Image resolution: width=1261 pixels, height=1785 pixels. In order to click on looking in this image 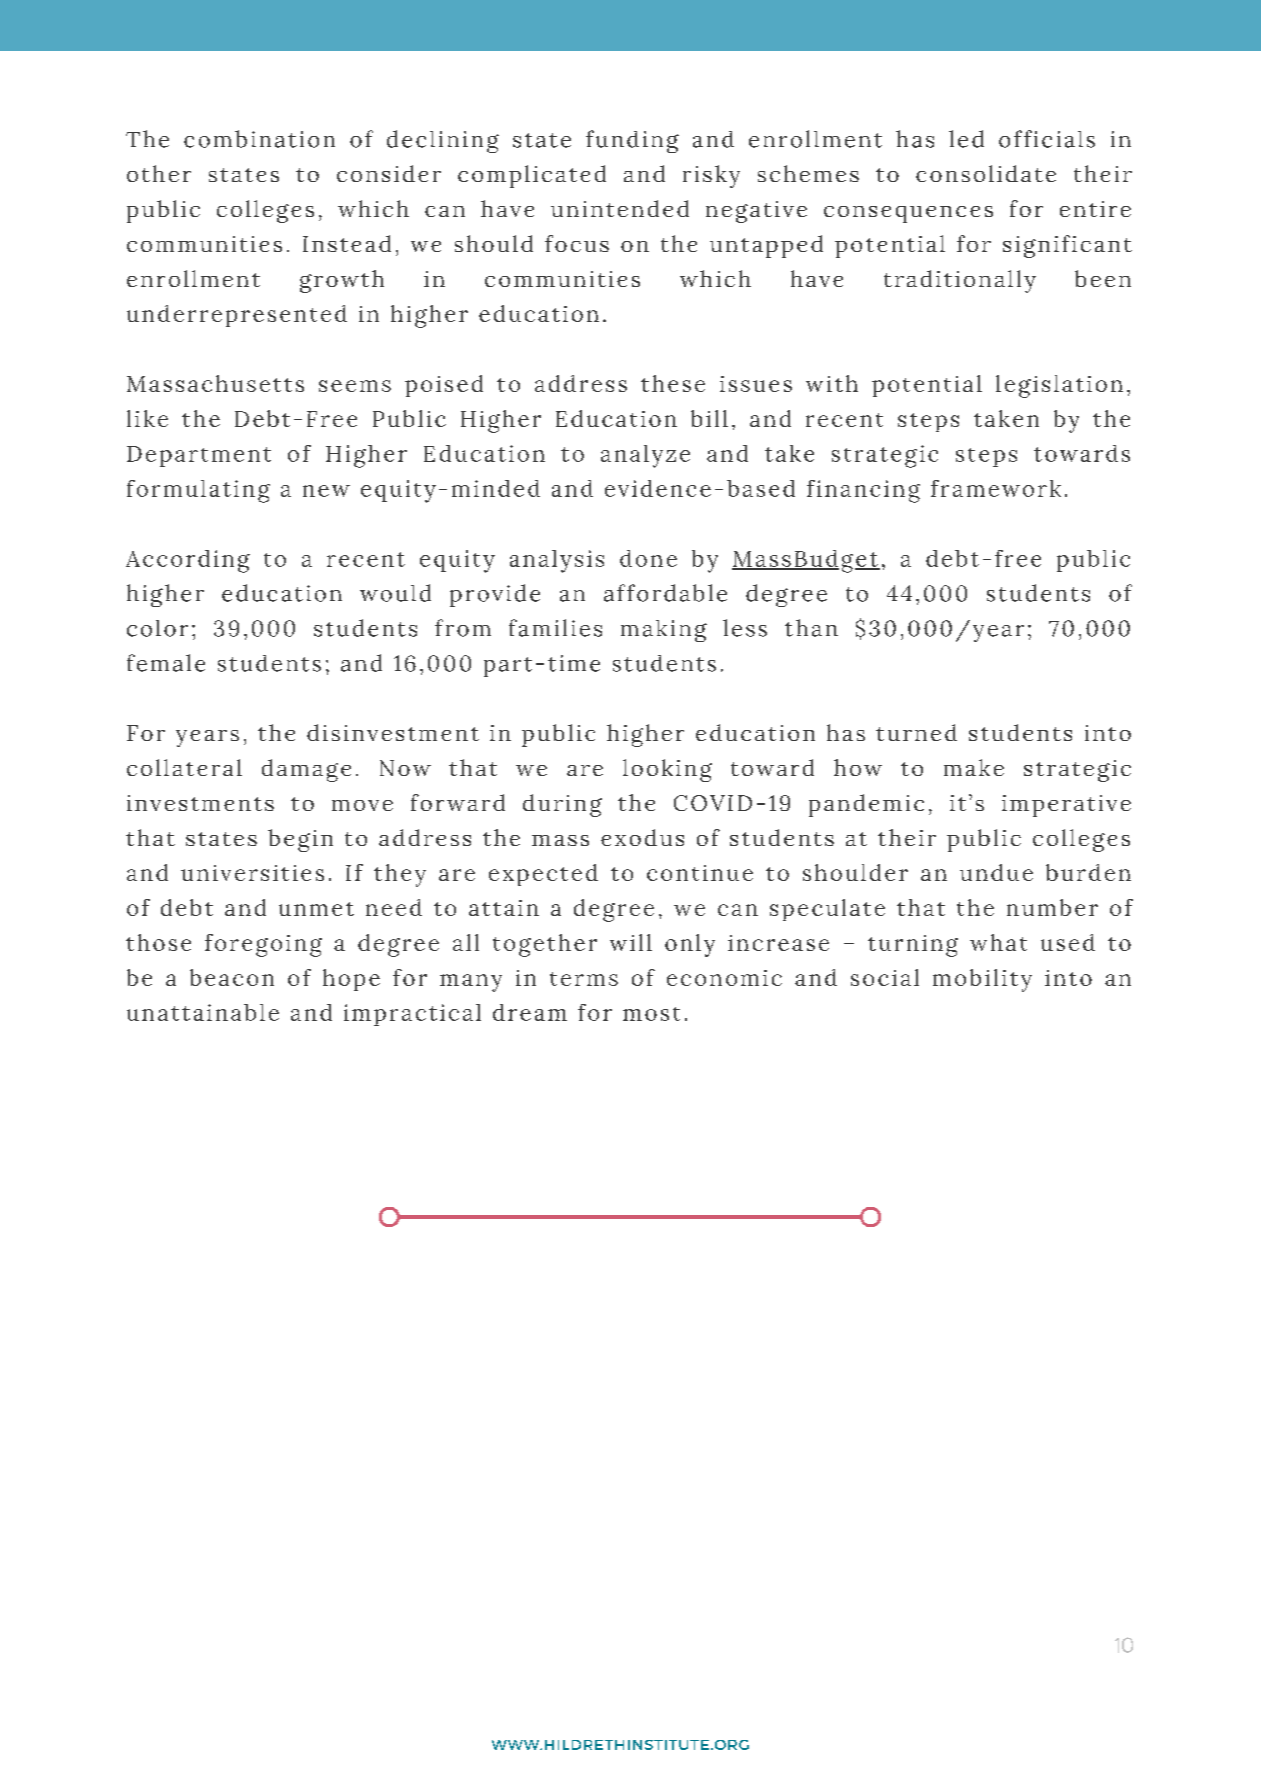, I will do `click(667, 770)`.
